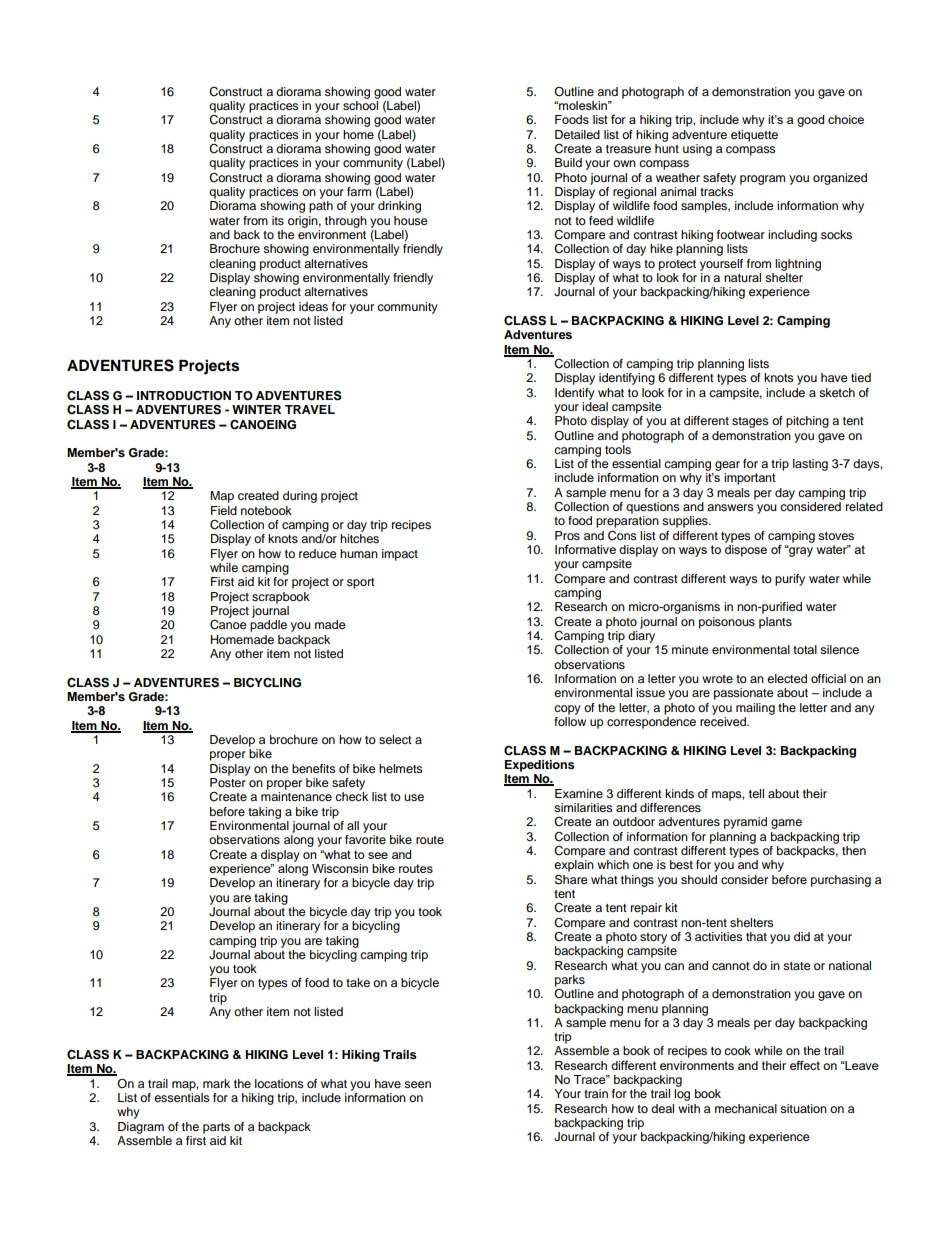 This screenshot has width=952, height=1233. Describe the element at coordinates (417, 1084) in the screenshot. I see `seen` at that location.
